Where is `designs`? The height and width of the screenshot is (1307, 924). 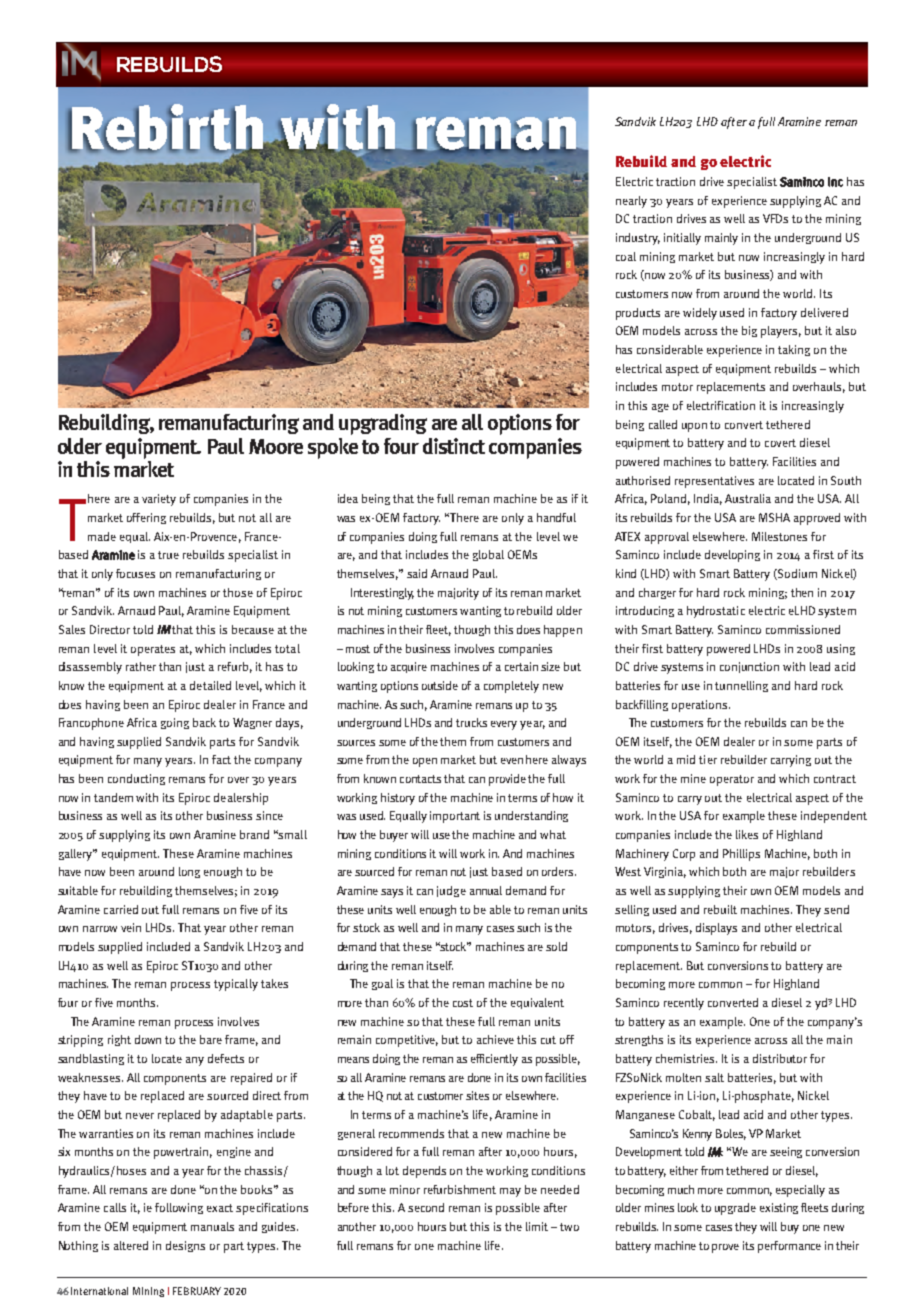
designs is located at coordinates (185, 1246).
